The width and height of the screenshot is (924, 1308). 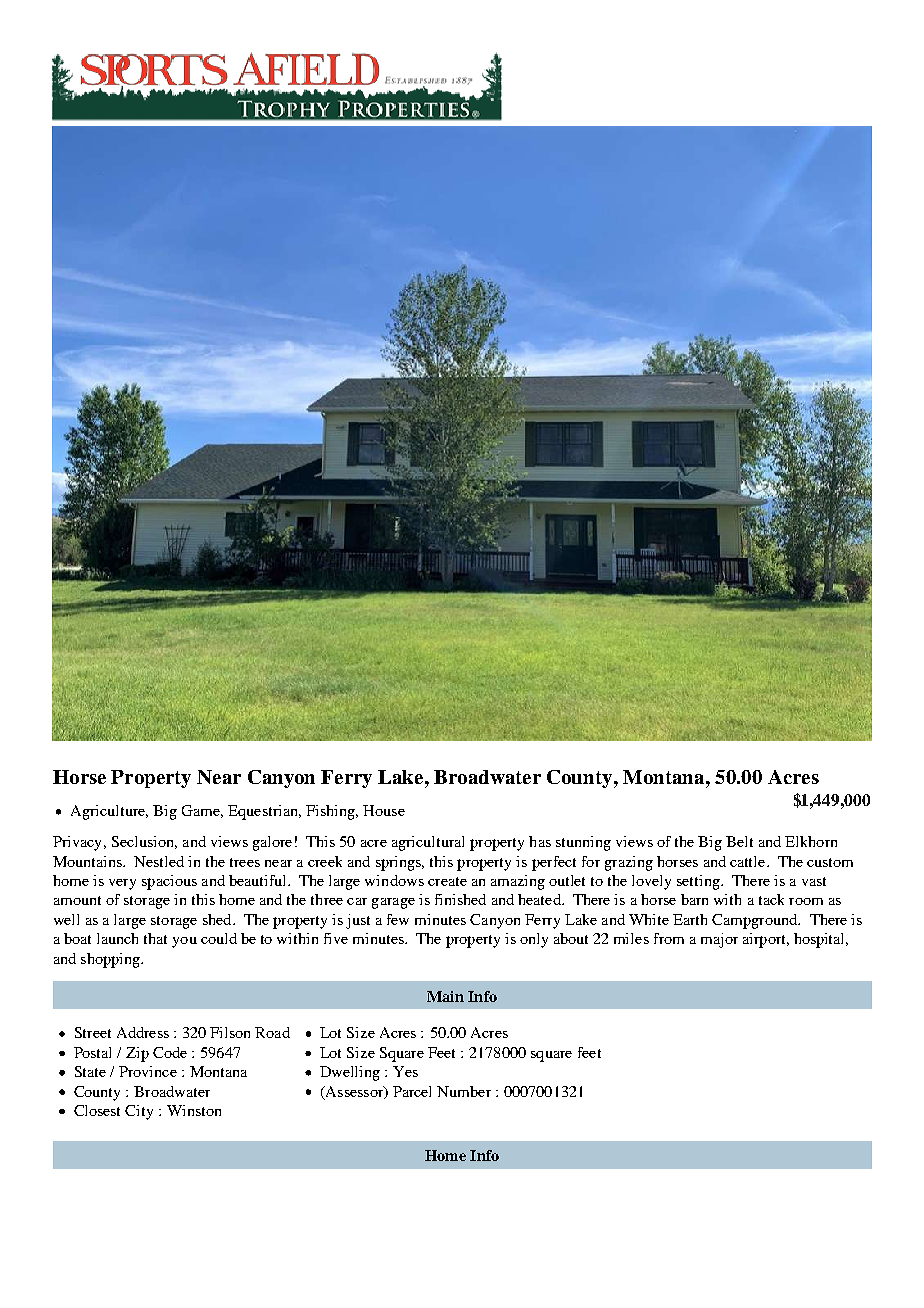 What do you see at coordinates (445, 996) in the screenshot?
I see `Main` at bounding box center [445, 996].
